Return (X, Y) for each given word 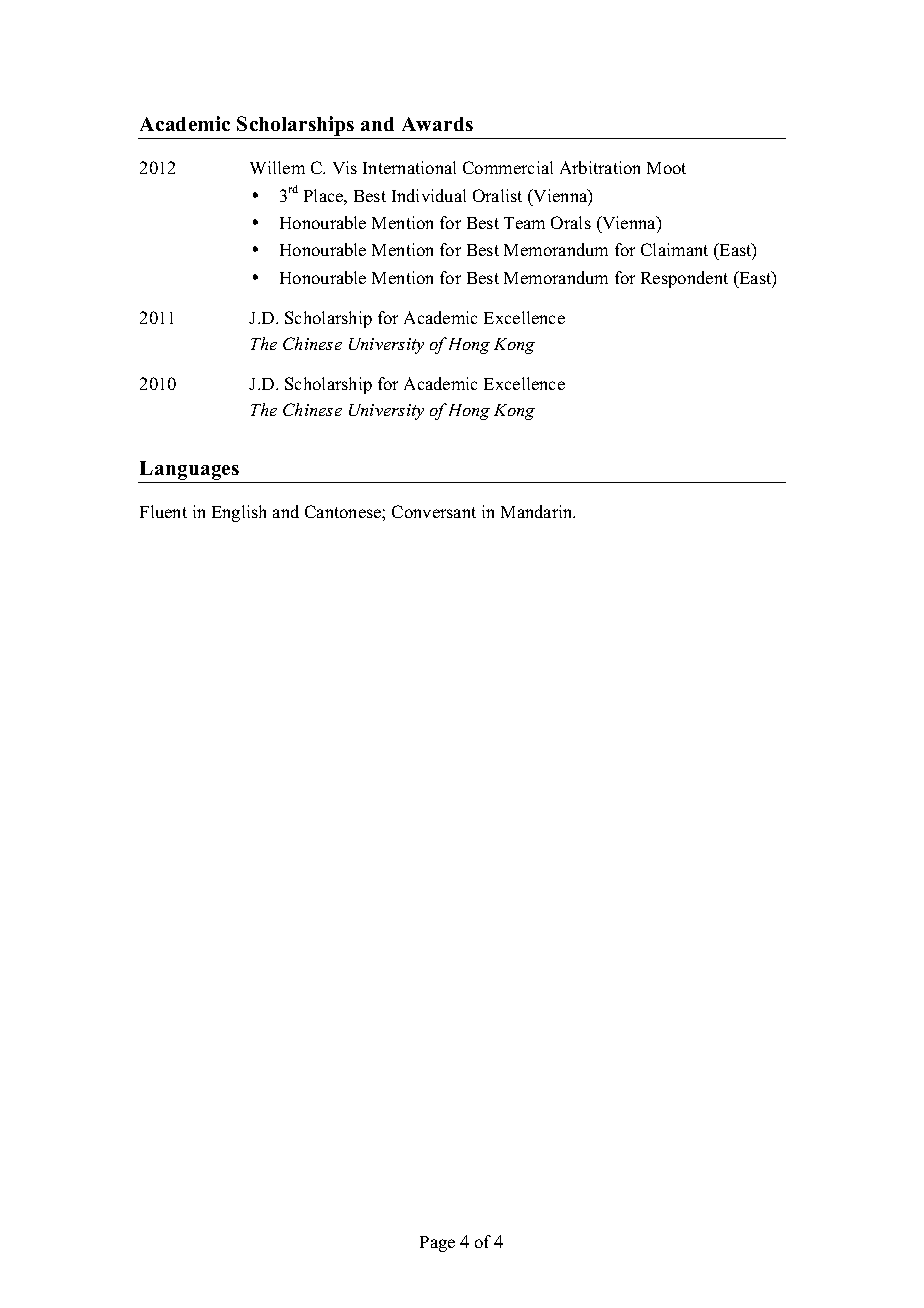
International (409, 167)
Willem (277, 167)
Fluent (163, 511)
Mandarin (538, 511)
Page (437, 1244)
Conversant (434, 511)
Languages (189, 470)
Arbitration (600, 167)
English (239, 513)
